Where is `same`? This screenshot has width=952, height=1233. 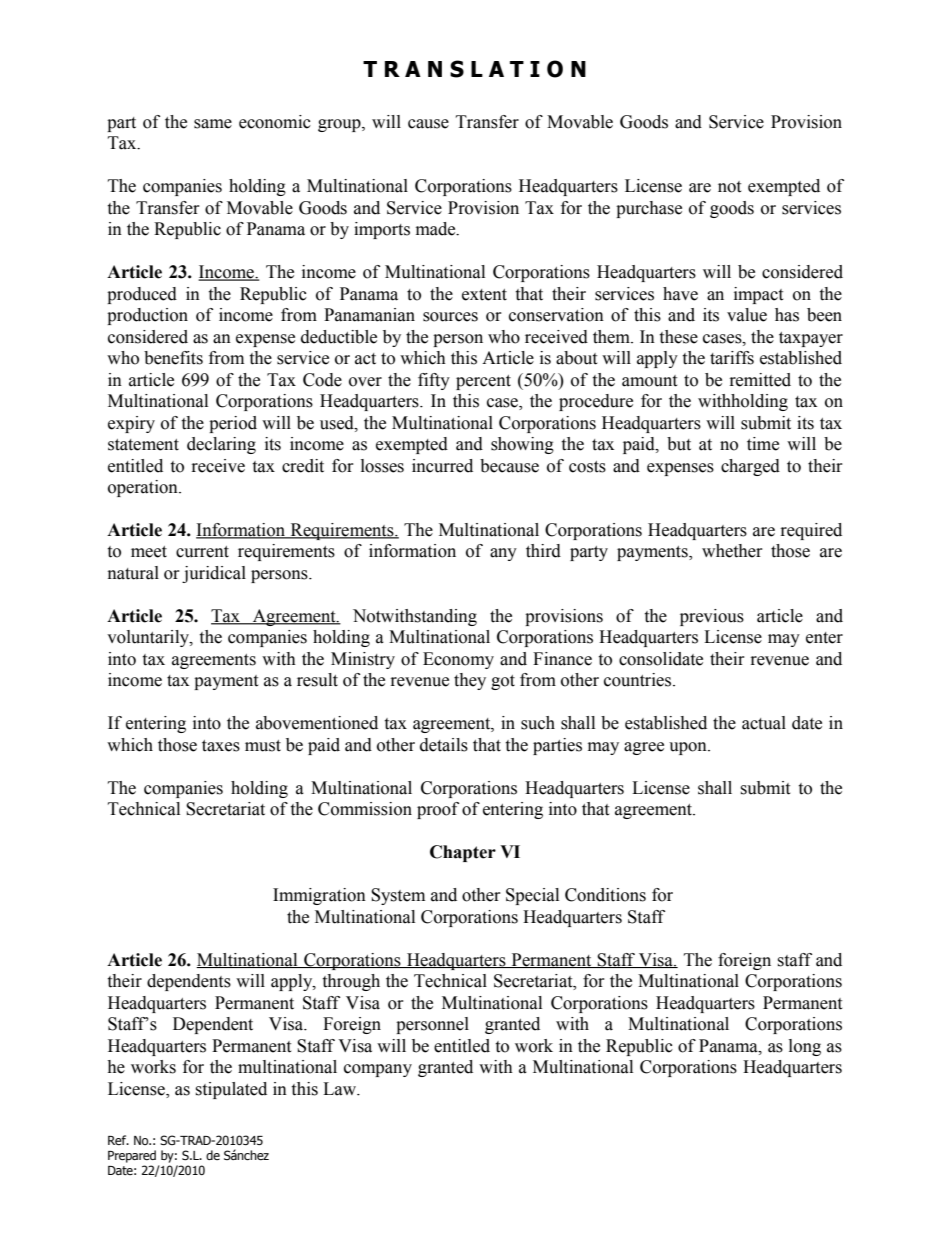
same is located at coordinates (213, 124).
